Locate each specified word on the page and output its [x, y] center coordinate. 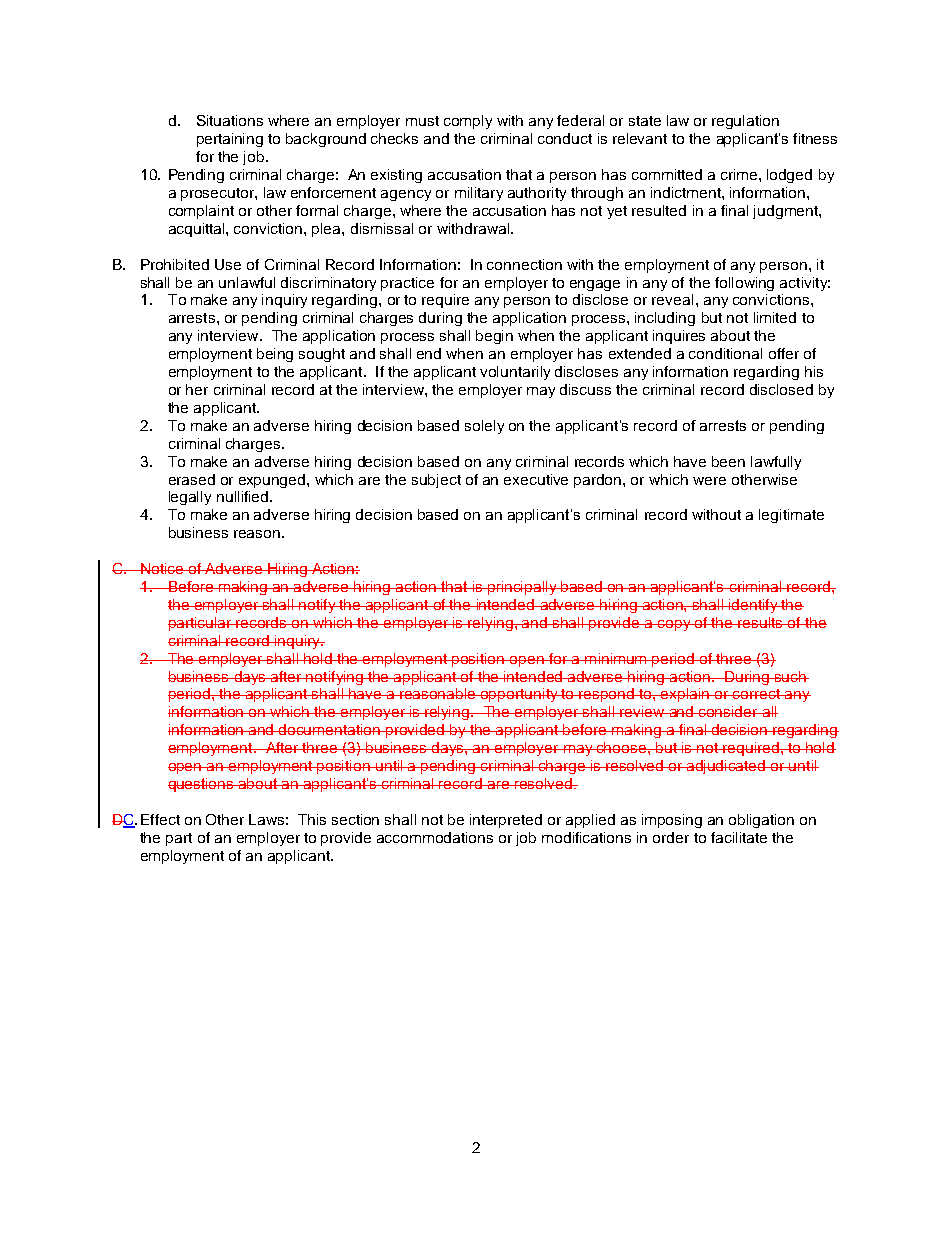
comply [468, 122]
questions [202, 785]
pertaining [230, 140]
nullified [244, 496]
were [709, 481]
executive [536, 479]
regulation [745, 122]
